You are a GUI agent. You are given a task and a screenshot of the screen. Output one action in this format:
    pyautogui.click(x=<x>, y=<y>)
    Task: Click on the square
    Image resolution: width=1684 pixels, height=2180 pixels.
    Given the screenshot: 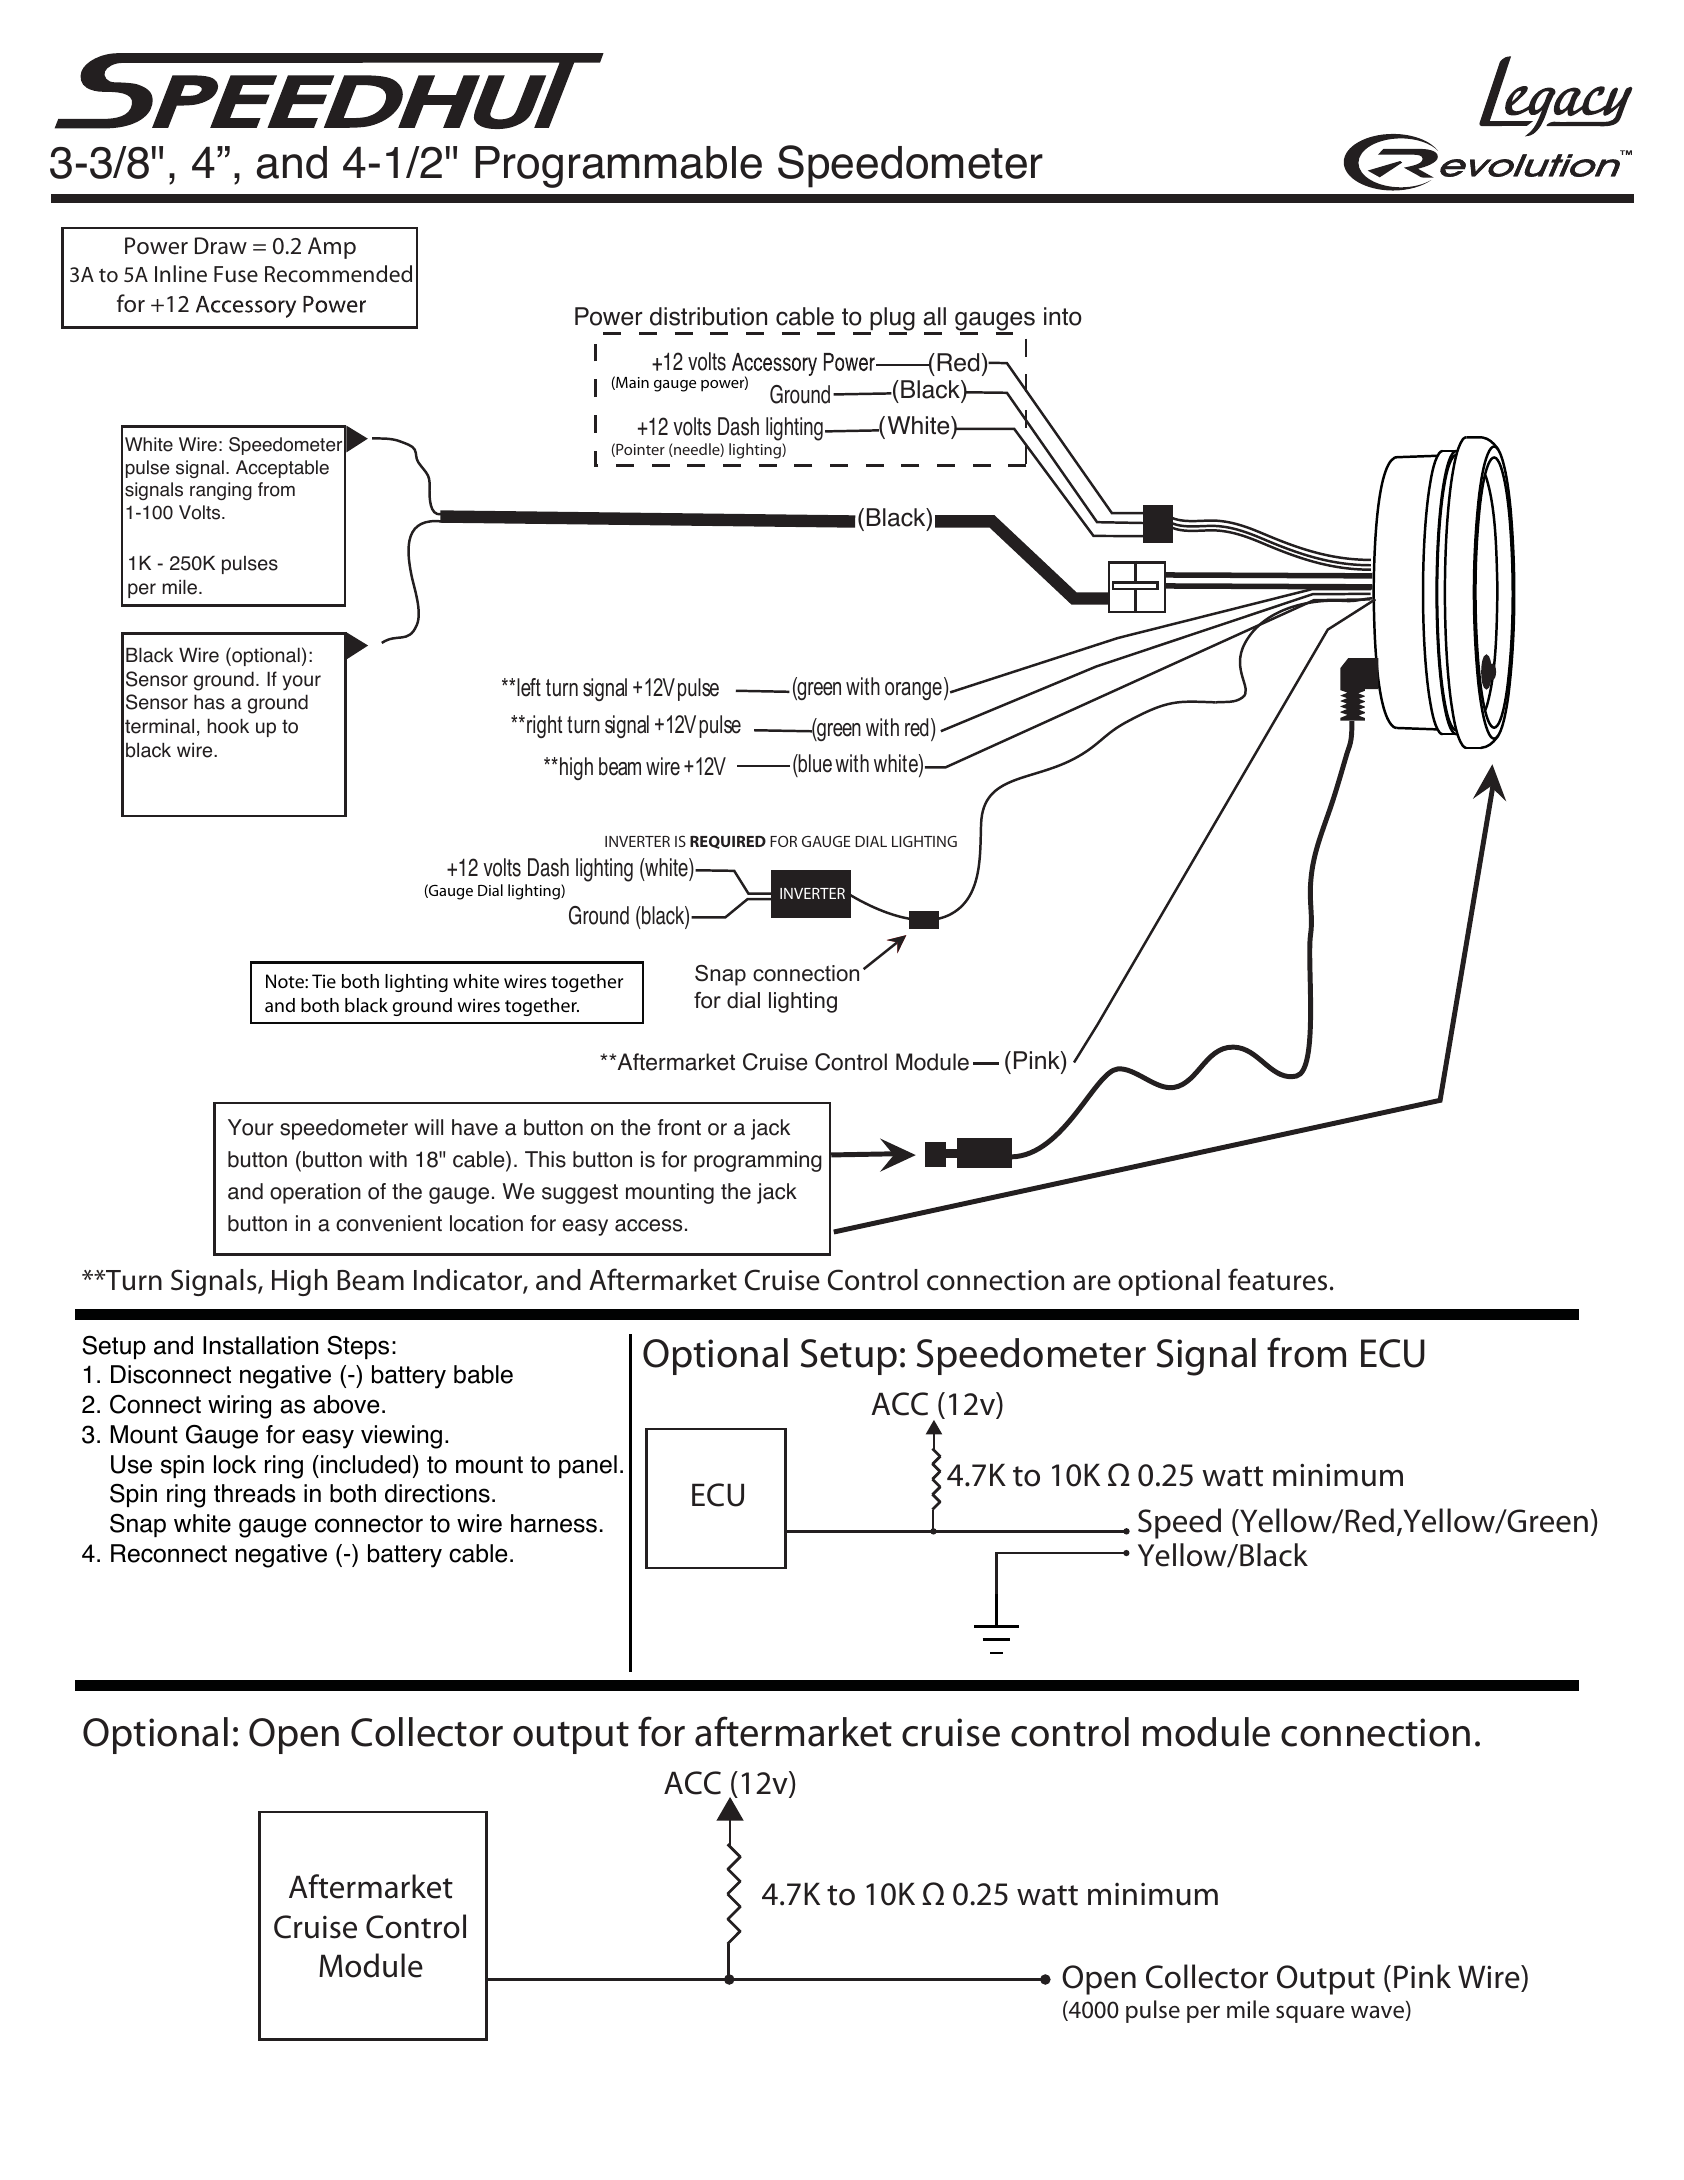 What is the action you would take?
    pyautogui.click(x=1310, y=2014)
